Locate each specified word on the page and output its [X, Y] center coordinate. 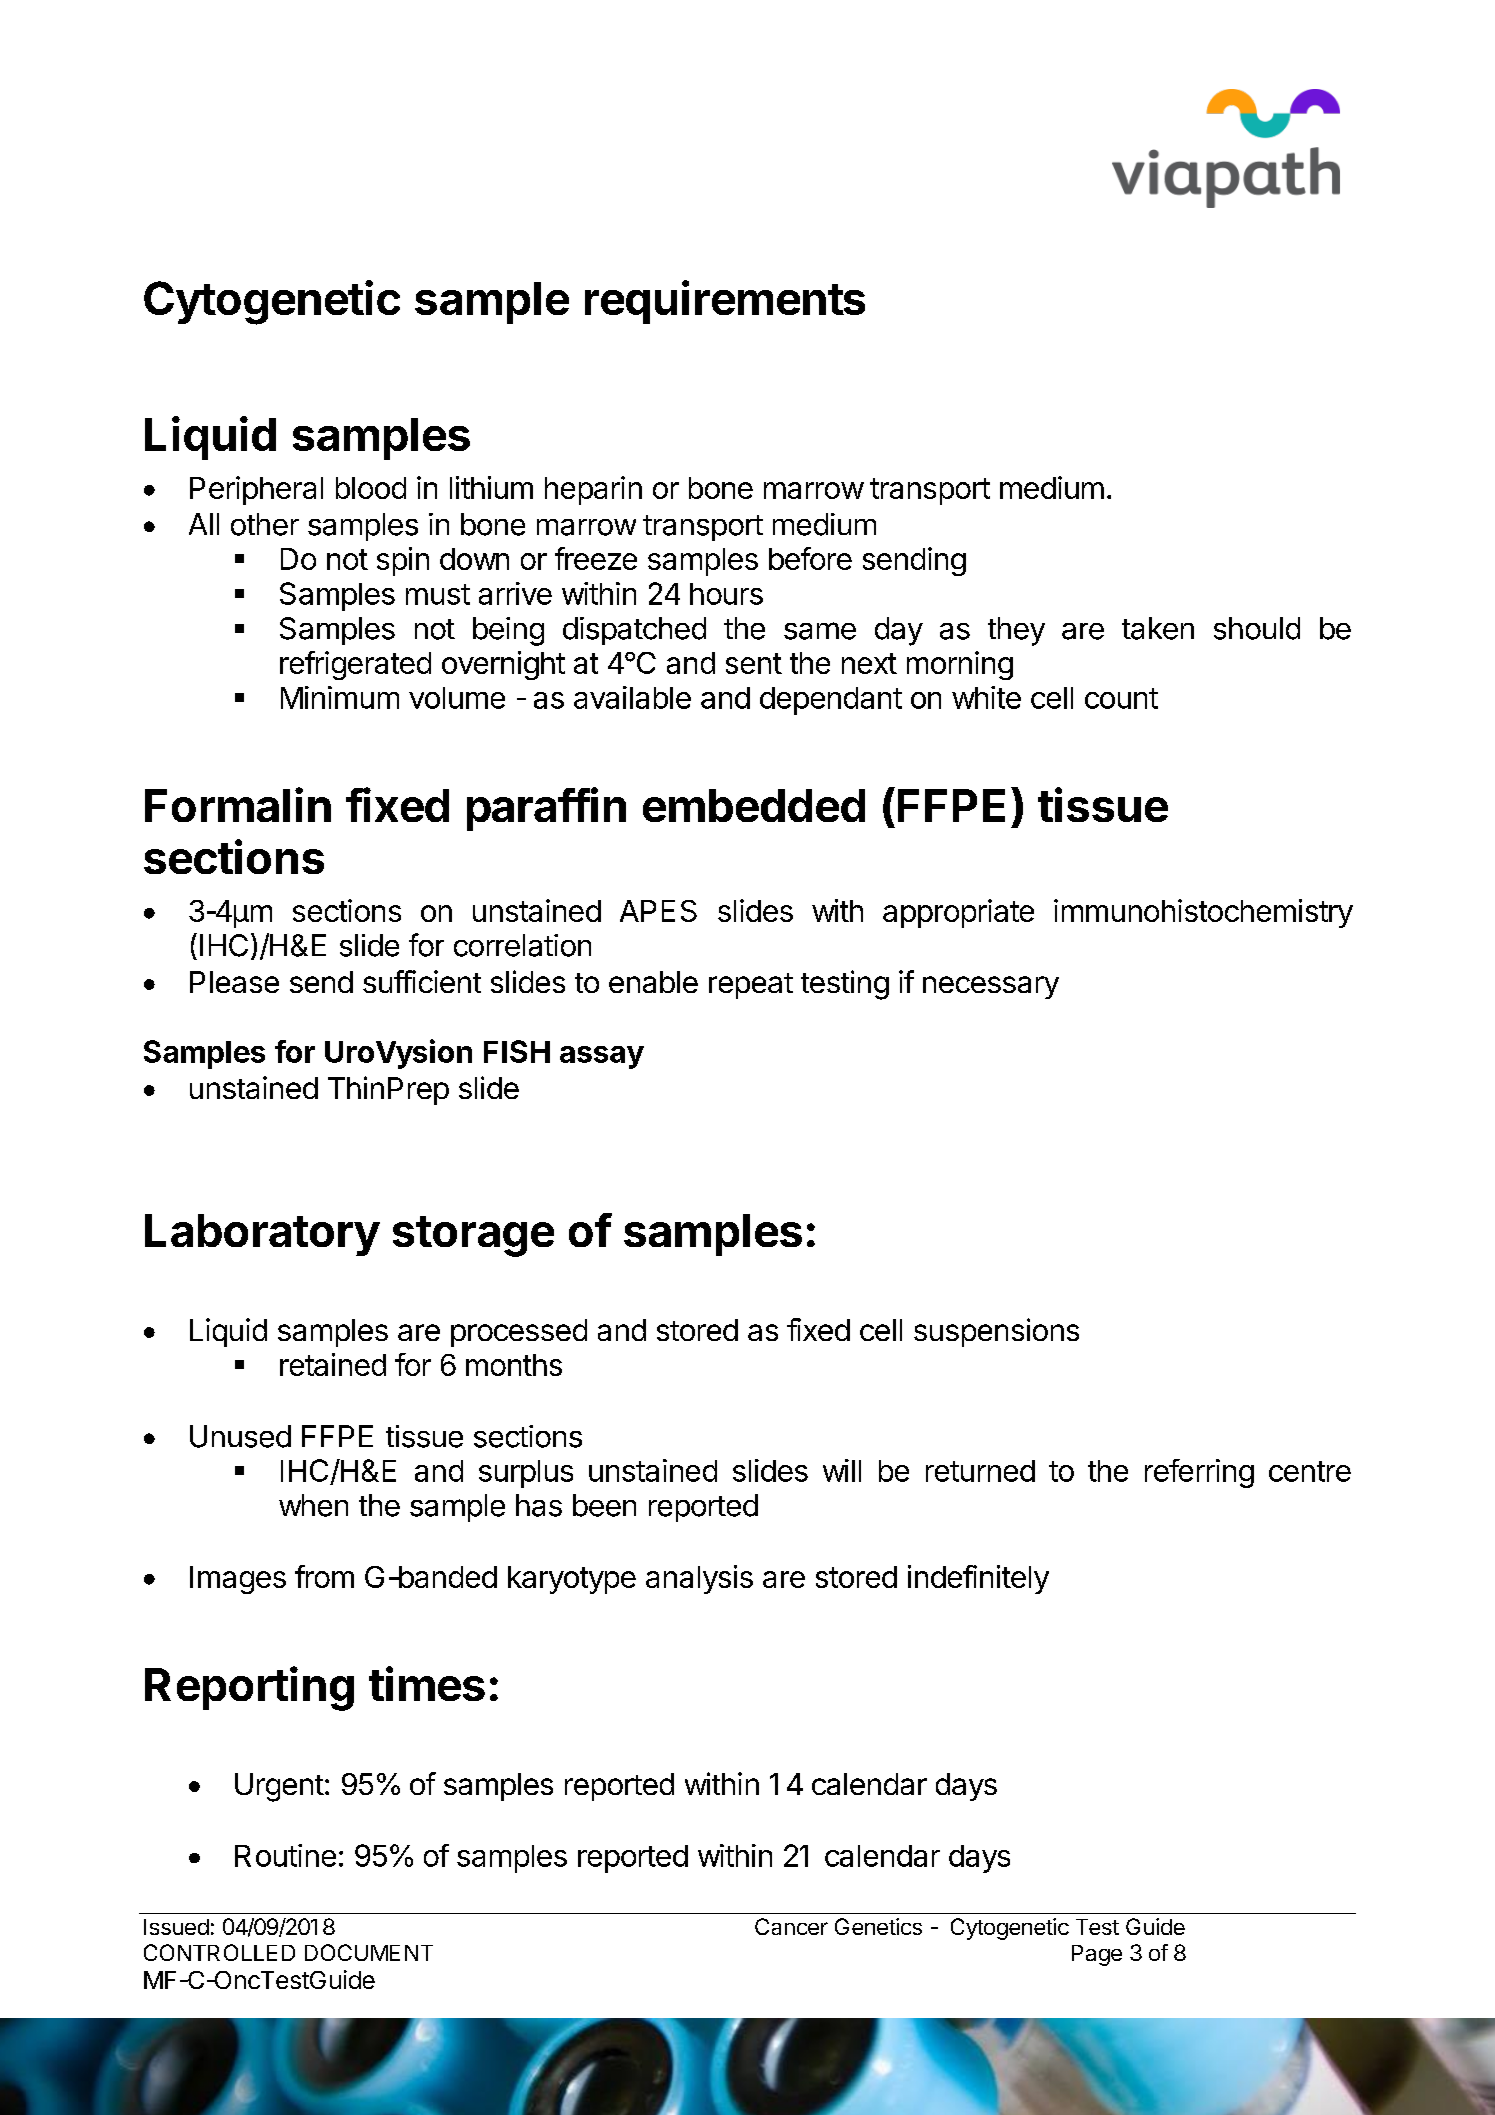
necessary [991, 987]
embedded [754, 805]
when [313, 1505]
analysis [699, 1579]
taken [1158, 628]
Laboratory [262, 1235]
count [1121, 698]
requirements [725, 302]
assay [602, 1057]
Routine [285, 1855]
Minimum [340, 697]
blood [371, 488]
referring [1199, 1473]
